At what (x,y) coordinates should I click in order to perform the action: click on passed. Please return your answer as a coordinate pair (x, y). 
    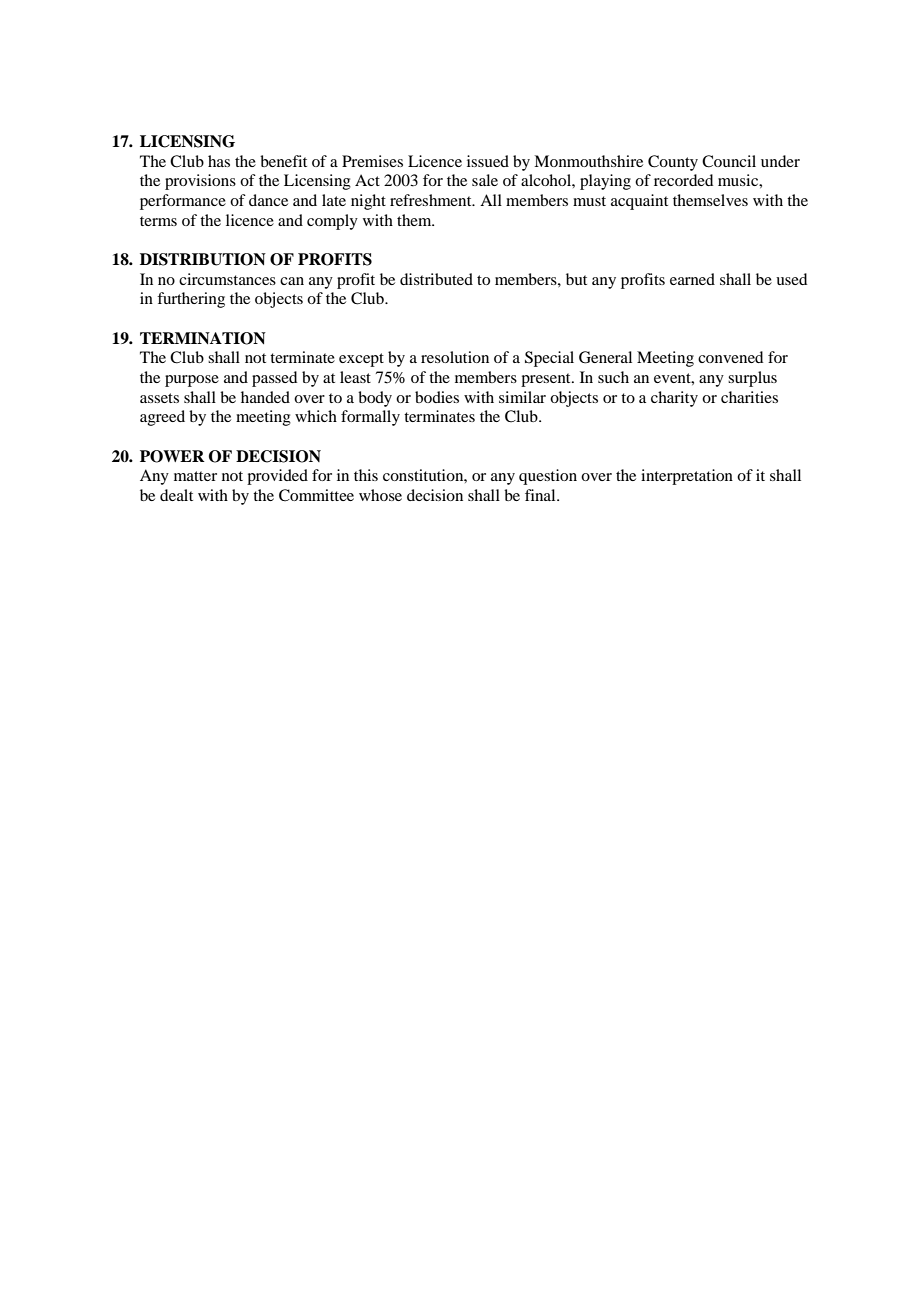
    Looking at the image, I should click on (274, 379).
